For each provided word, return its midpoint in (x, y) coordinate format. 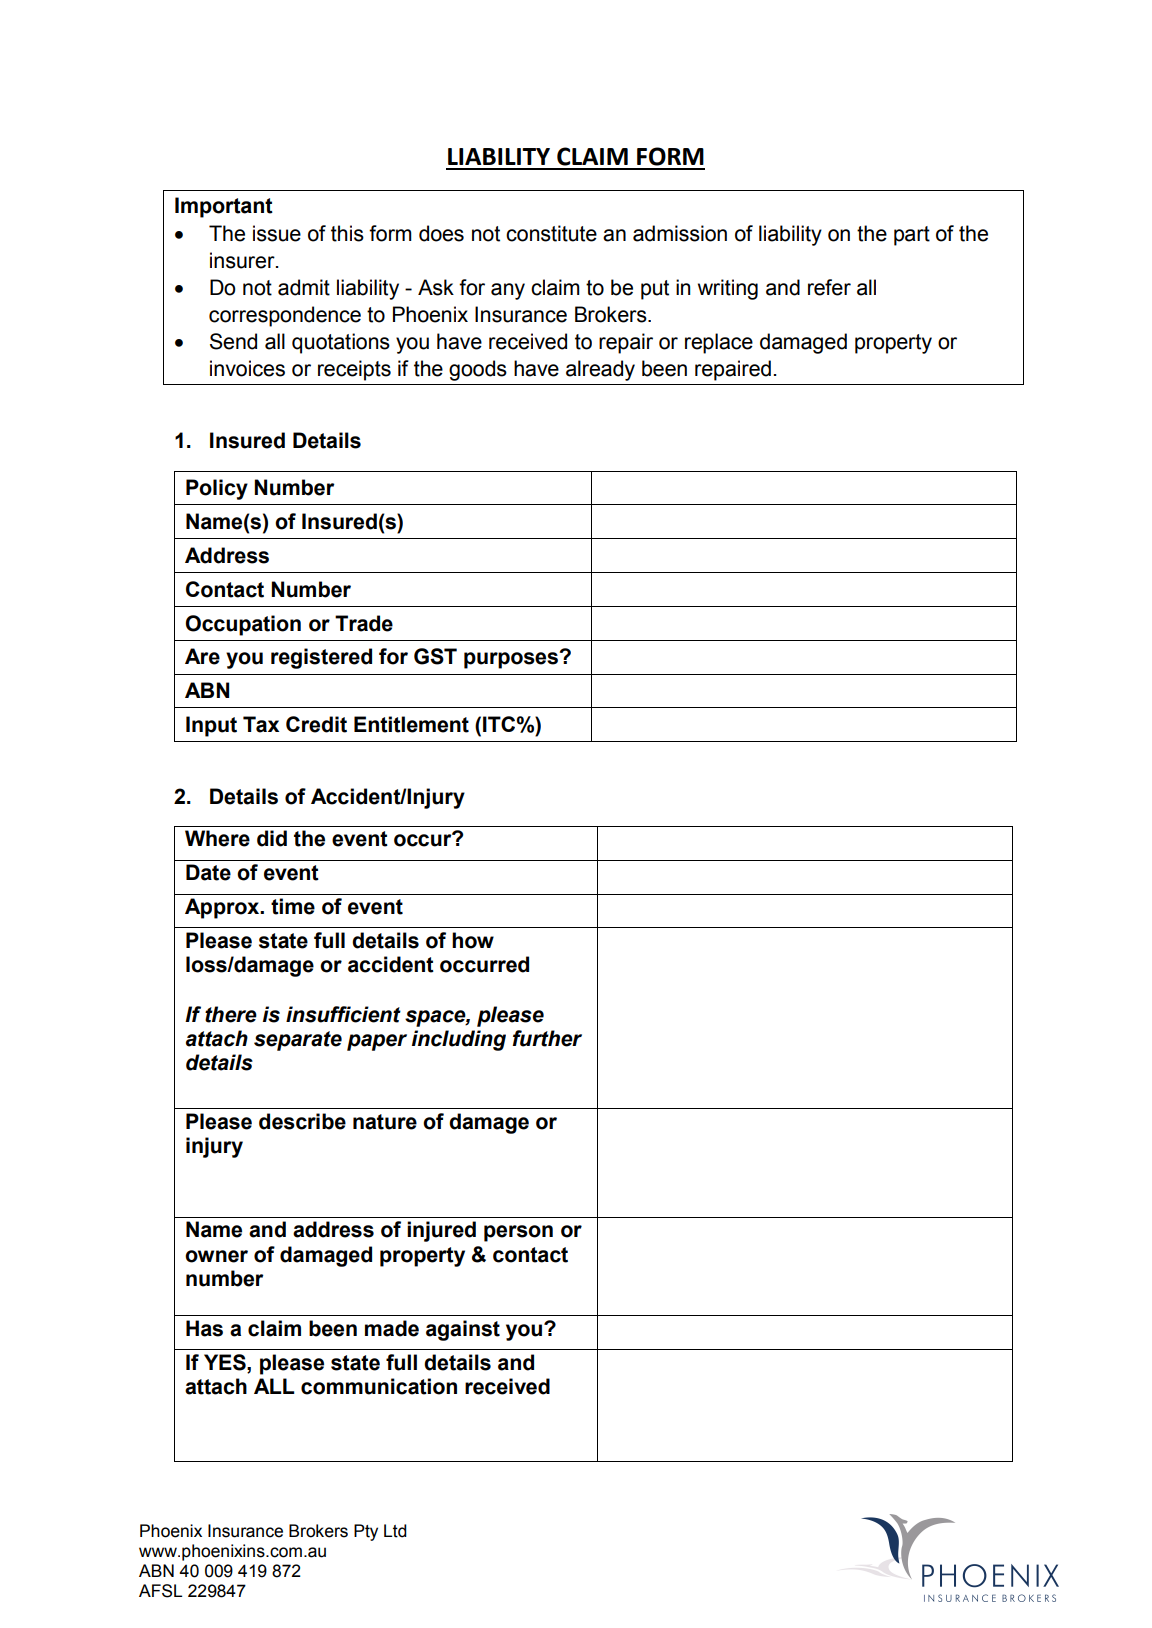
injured (441, 1231)
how (473, 940)
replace (719, 343)
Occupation (243, 625)
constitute (551, 233)
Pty (366, 1532)
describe (302, 1121)
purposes (512, 660)
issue (277, 233)
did (272, 838)
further (547, 1038)
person (518, 1233)
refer (829, 287)
